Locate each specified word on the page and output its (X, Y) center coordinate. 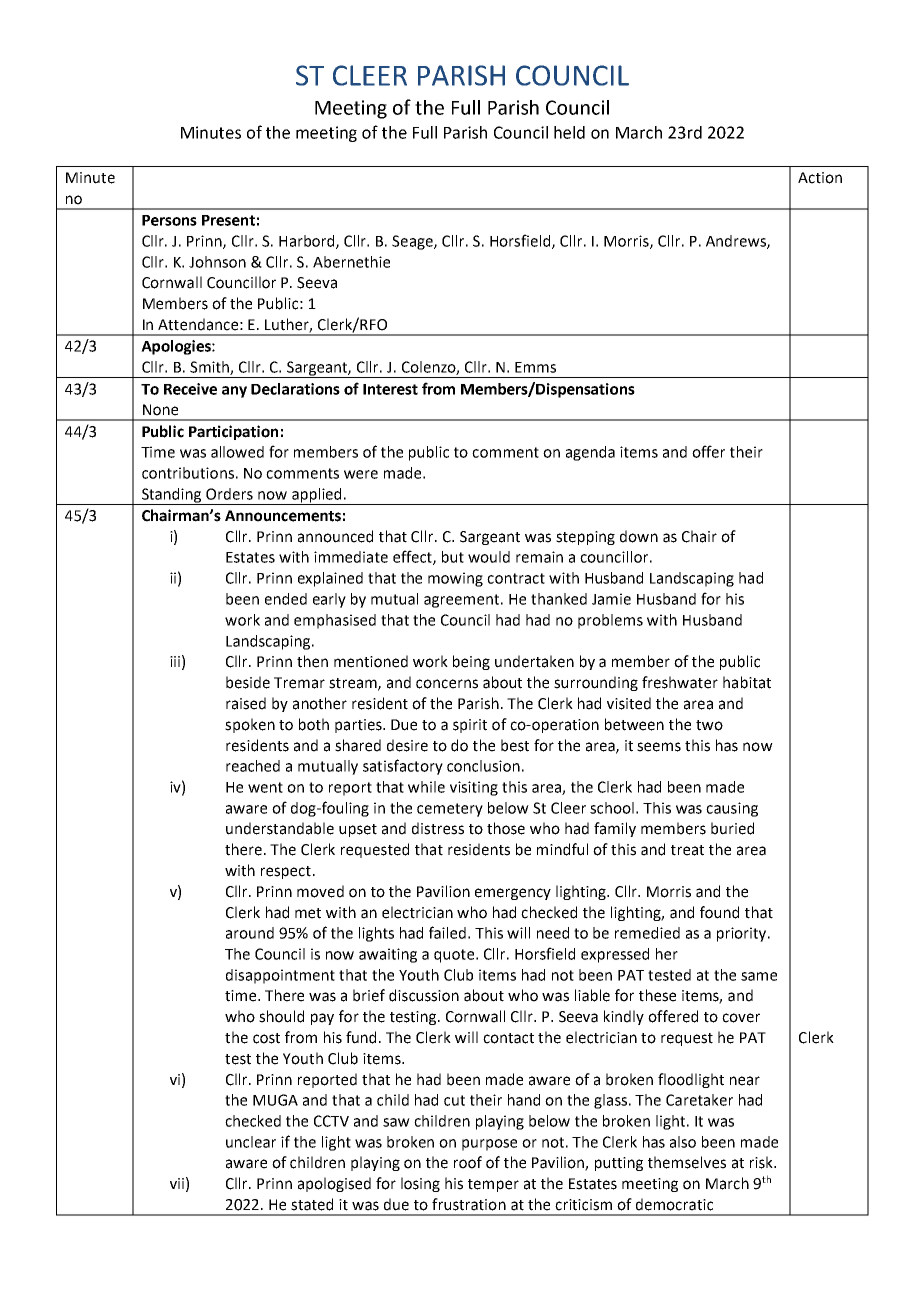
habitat (747, 682)
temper (493, 1185)
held (569, 132)
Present (228, 220)
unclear (251, 1142)
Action (820, 178)
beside (248, 682)
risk (762, 1162)
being (471, 662)
